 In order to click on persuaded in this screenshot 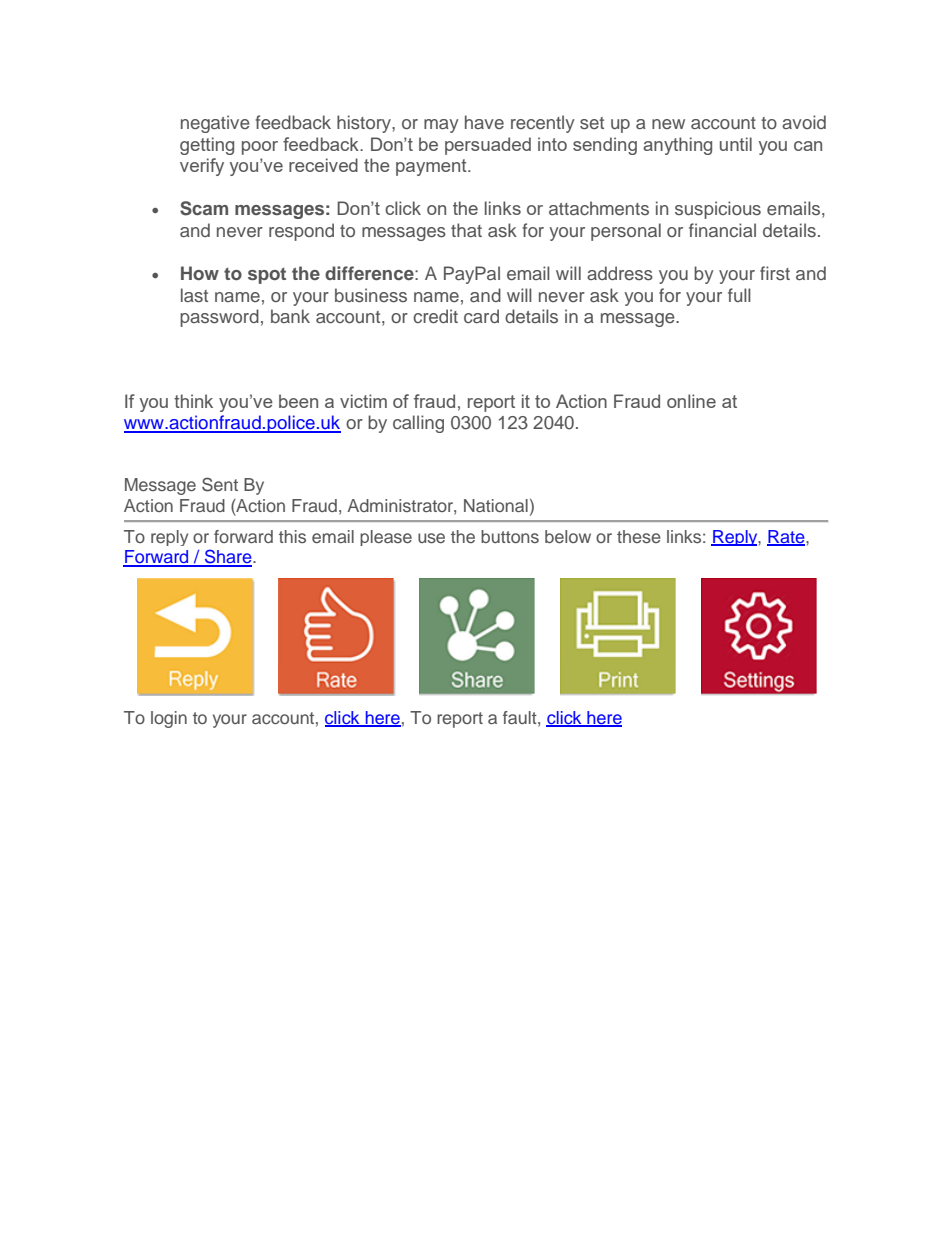, I will do `click(488, 146)`.
